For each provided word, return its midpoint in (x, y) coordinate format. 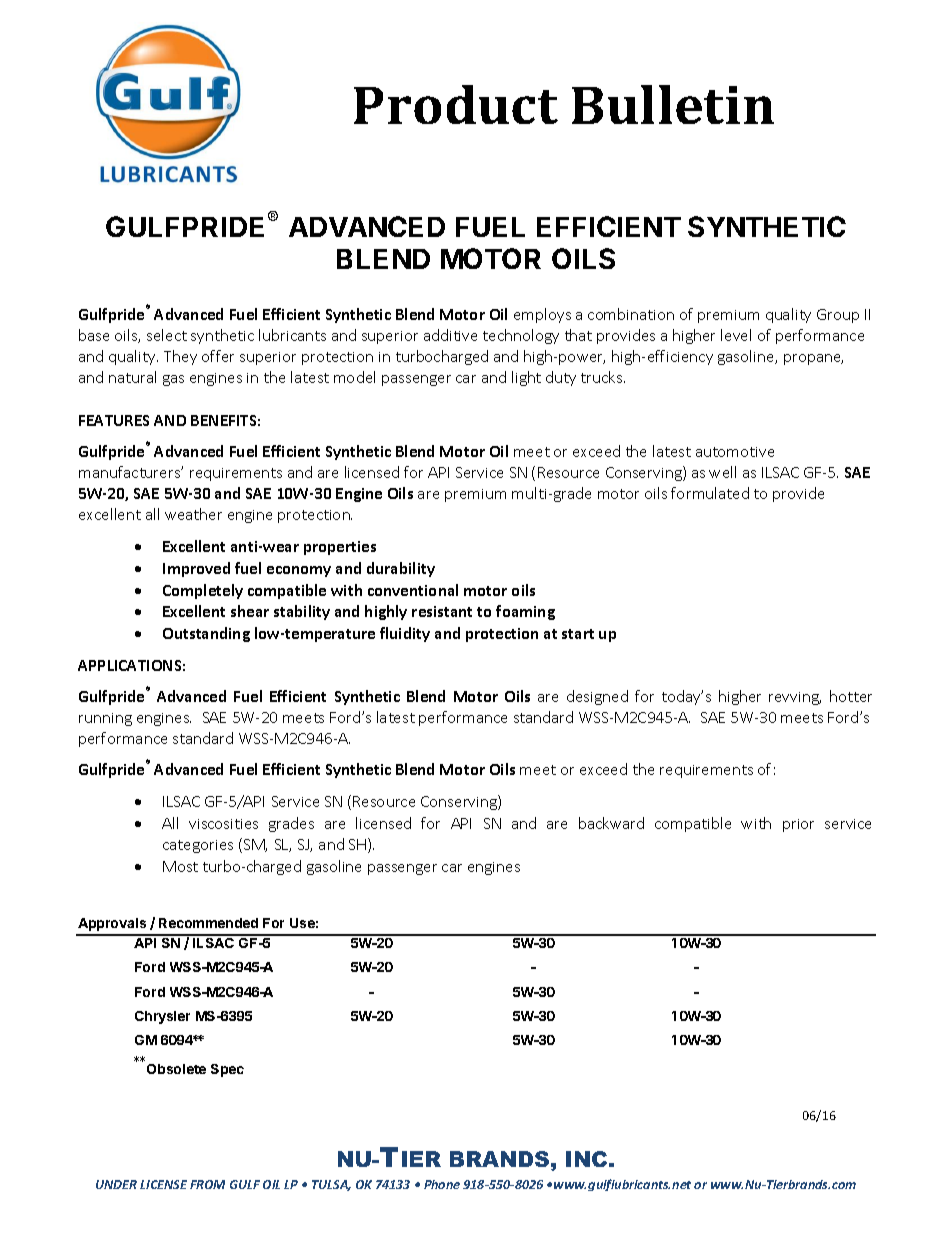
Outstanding (206, 634)
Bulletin (673, 104)
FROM (207, 1184)
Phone (442, 1184)
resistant (442, 611)
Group (838, 316)
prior (798, 825)
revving (795, 698)
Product (456, 104)
